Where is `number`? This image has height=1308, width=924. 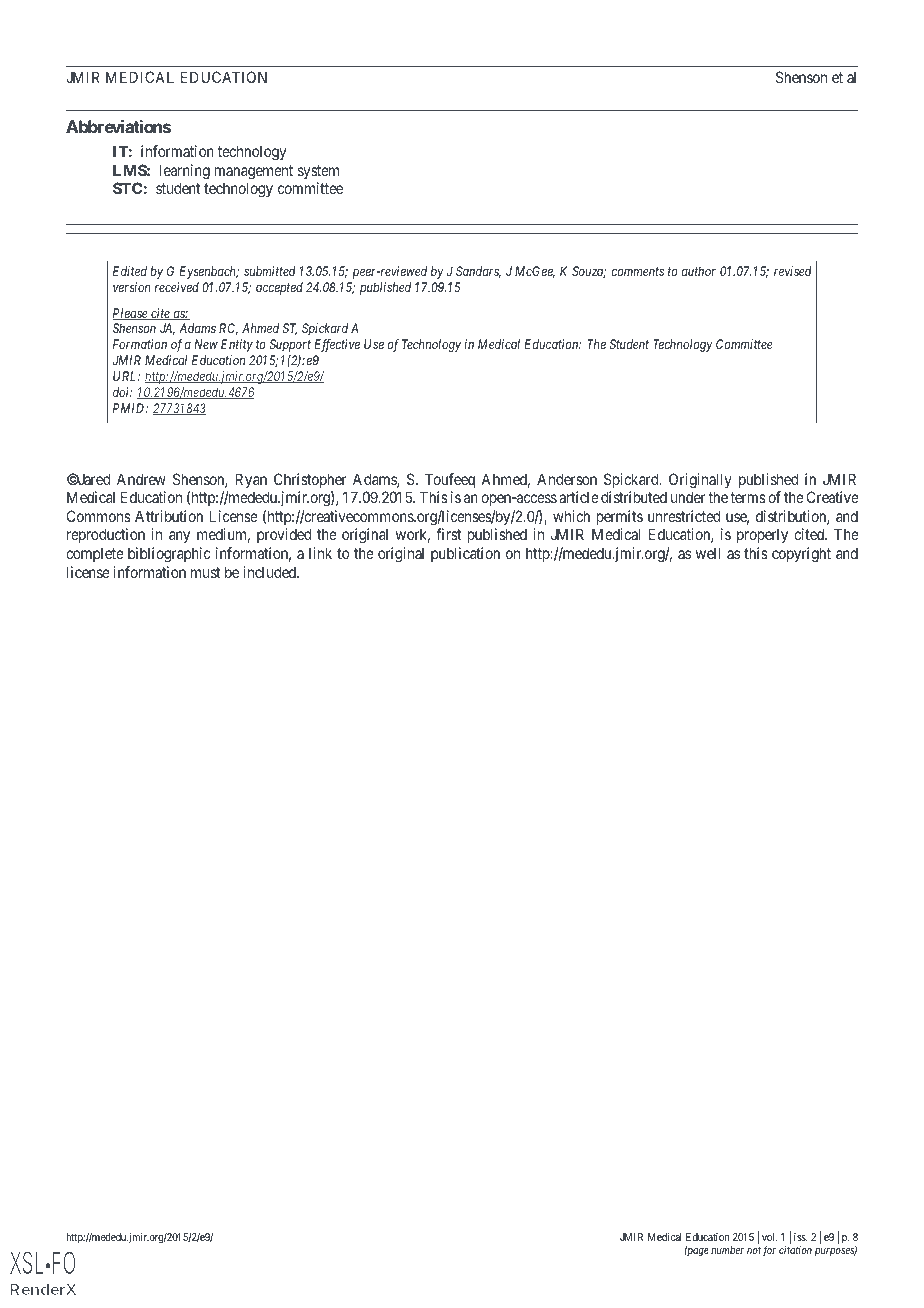 number is located at coordinates (727, 1250).
